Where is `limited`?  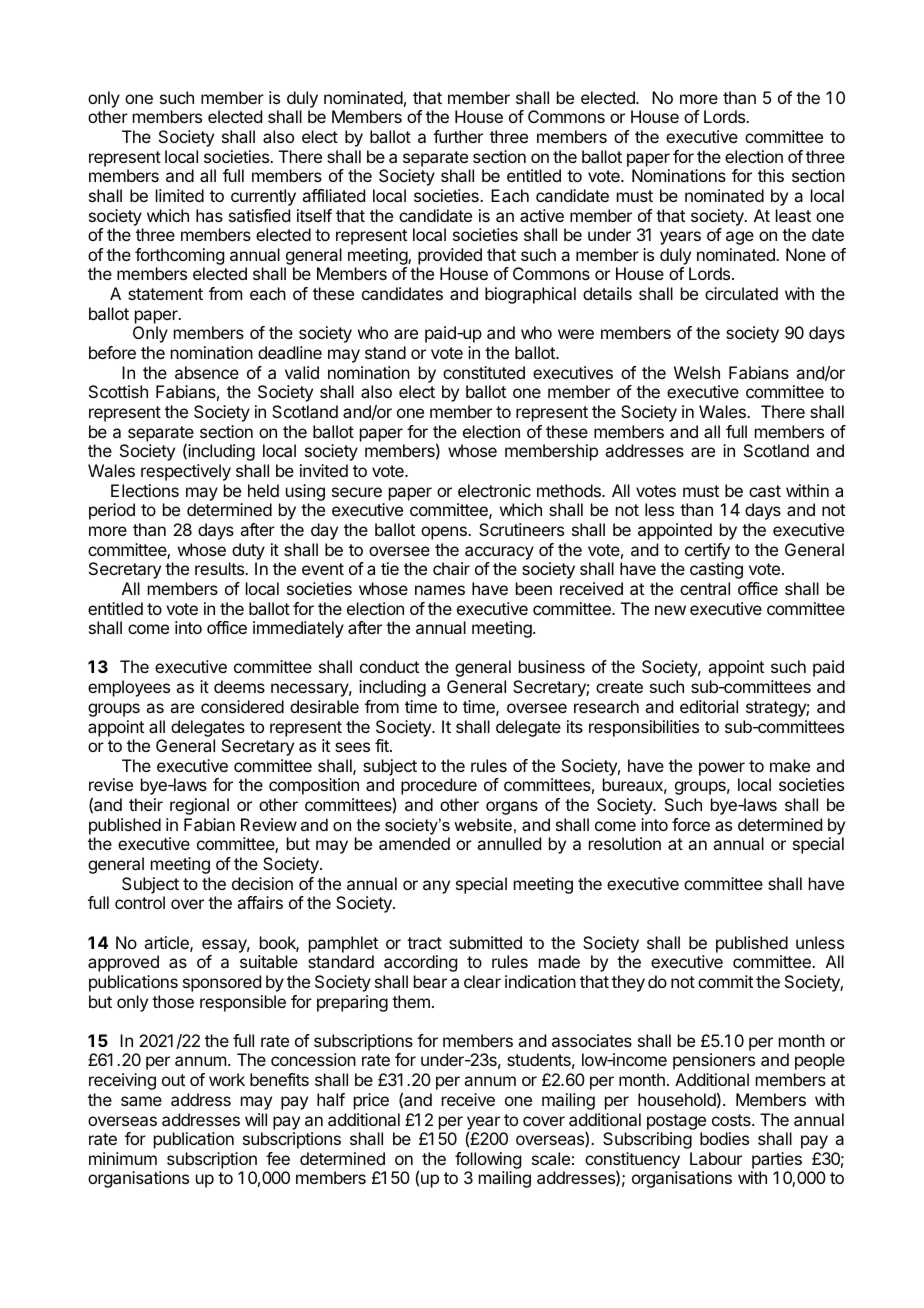
limited is located at coordinates (180, 195).
